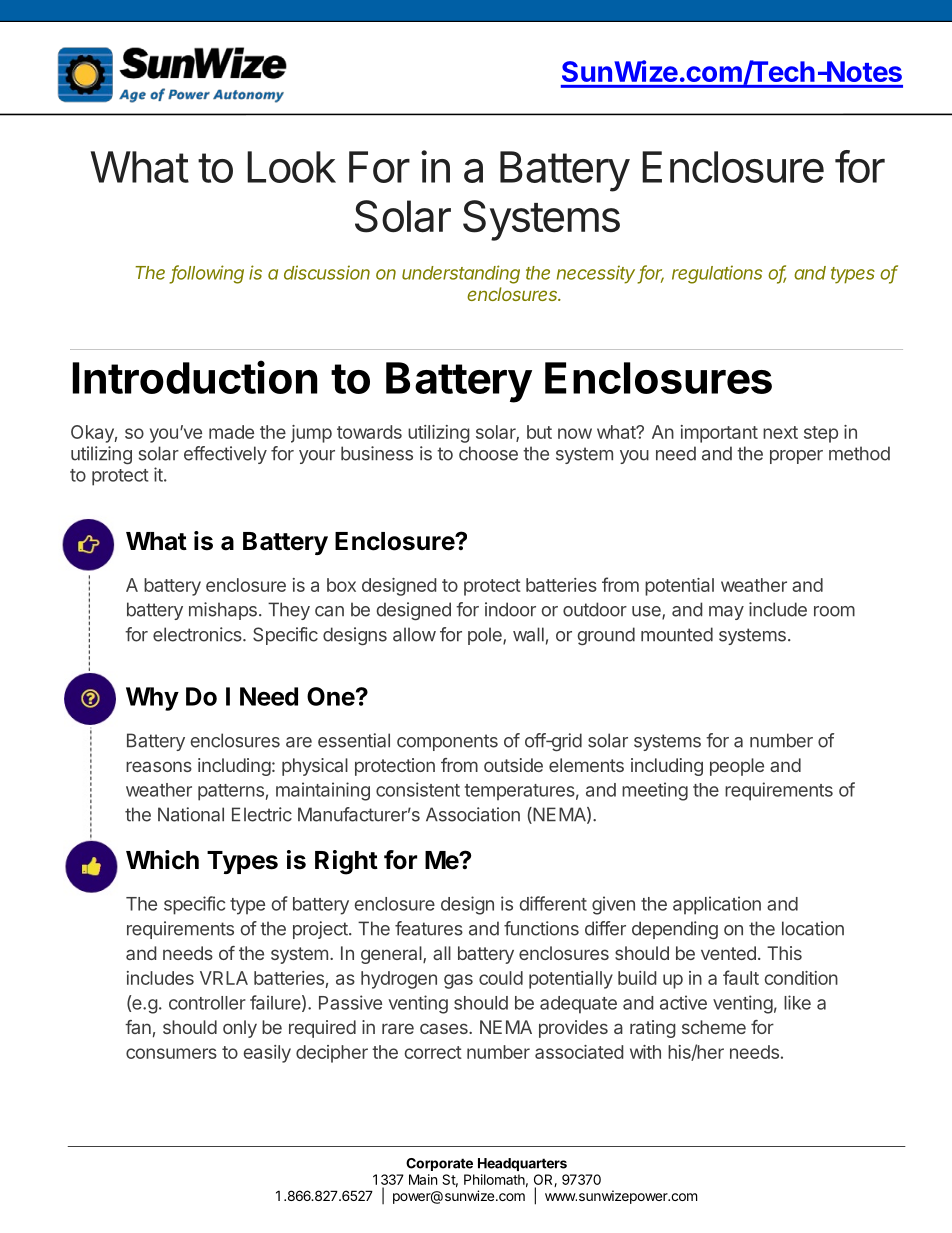 The height and width of the document is (1233, 952). Describe the element at coordinates (461, 274) in the document. I see `understanding` at that location.
